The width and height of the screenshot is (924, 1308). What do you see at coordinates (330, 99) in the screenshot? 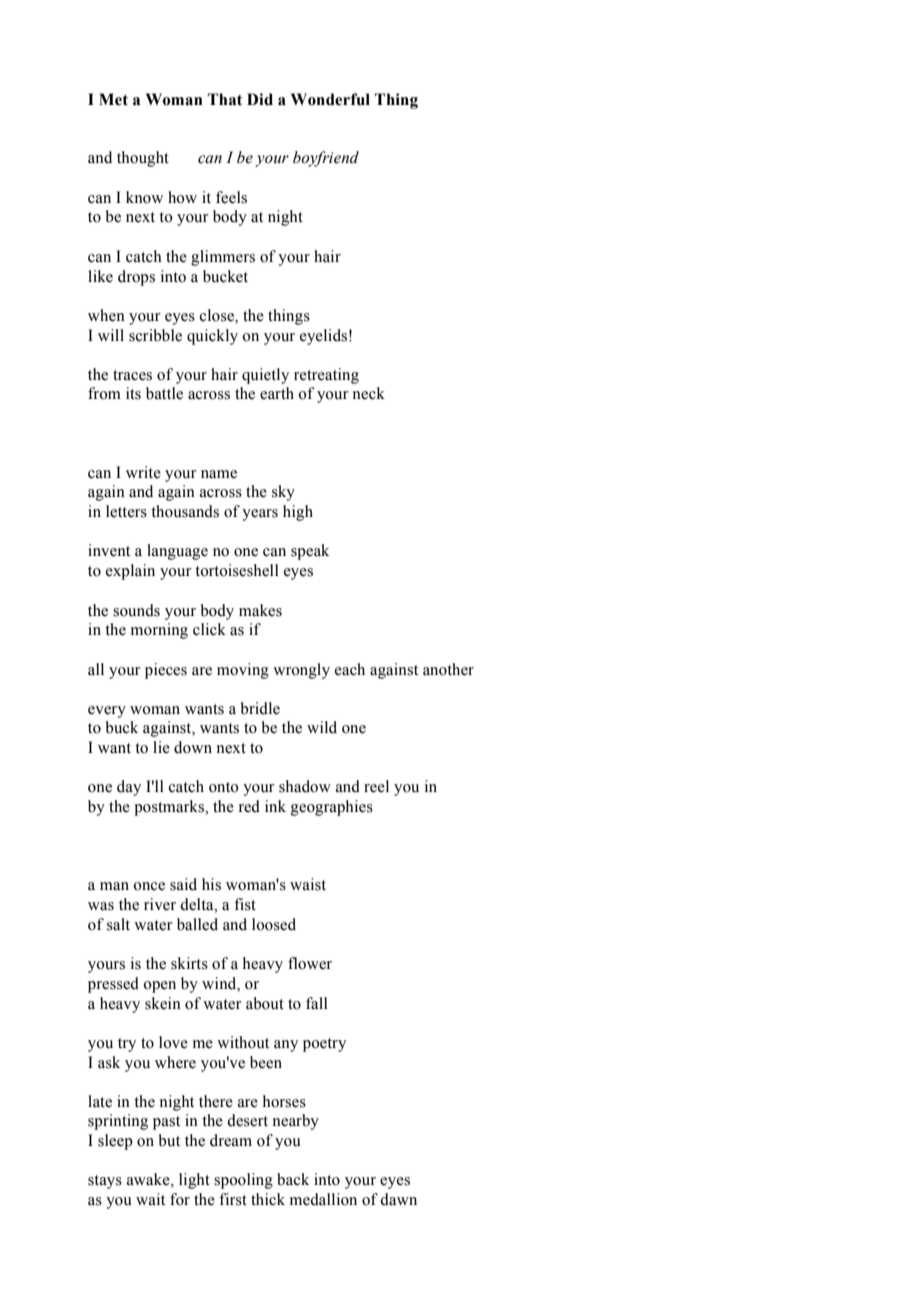
I see `Wonderful` at bounding box center [330, 99].
